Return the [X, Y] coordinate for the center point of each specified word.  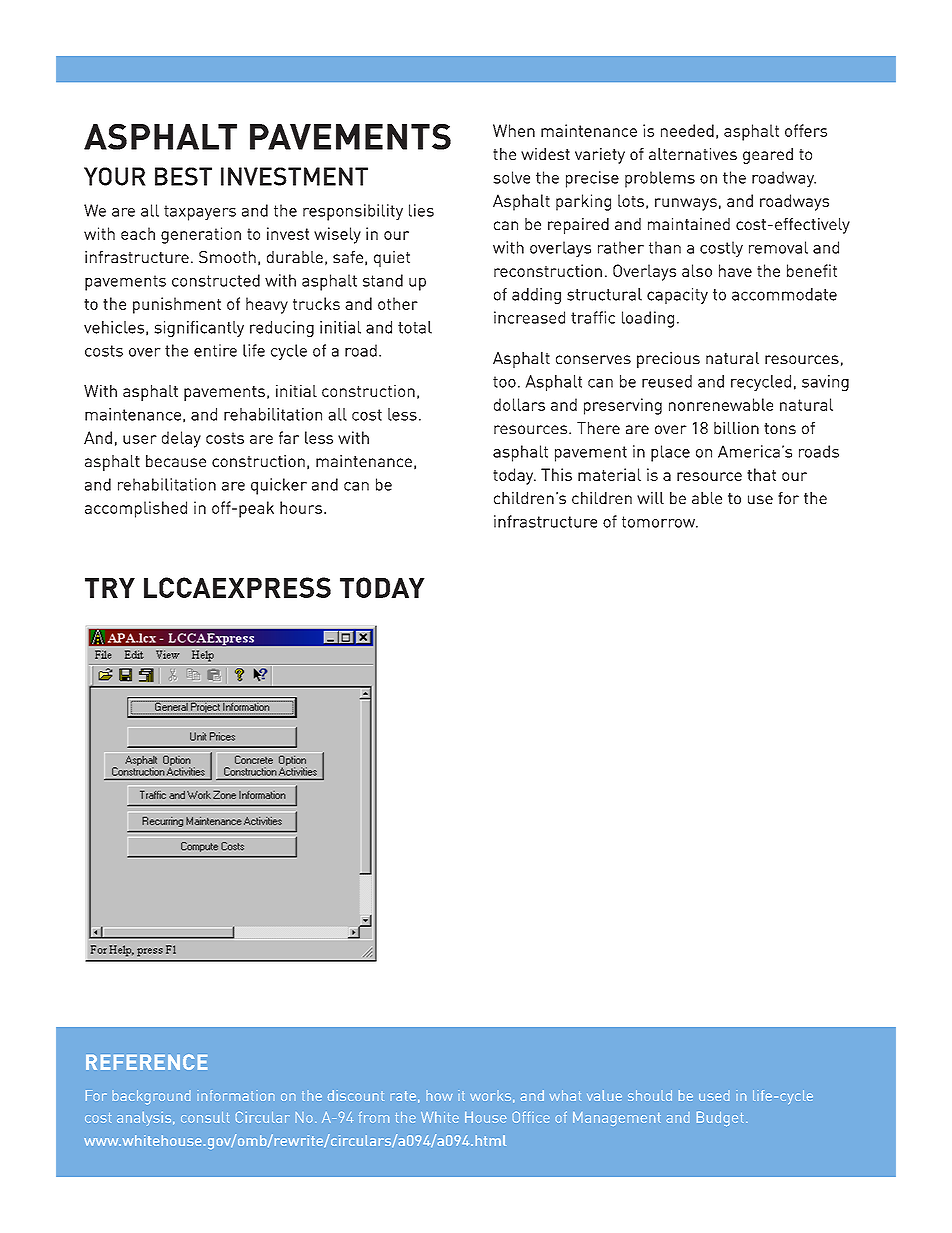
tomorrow [660, 522]
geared [768, 156]
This [556, 474]
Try [110, 588]
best [183, 176]
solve [511, 177]
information [236, 1095]
